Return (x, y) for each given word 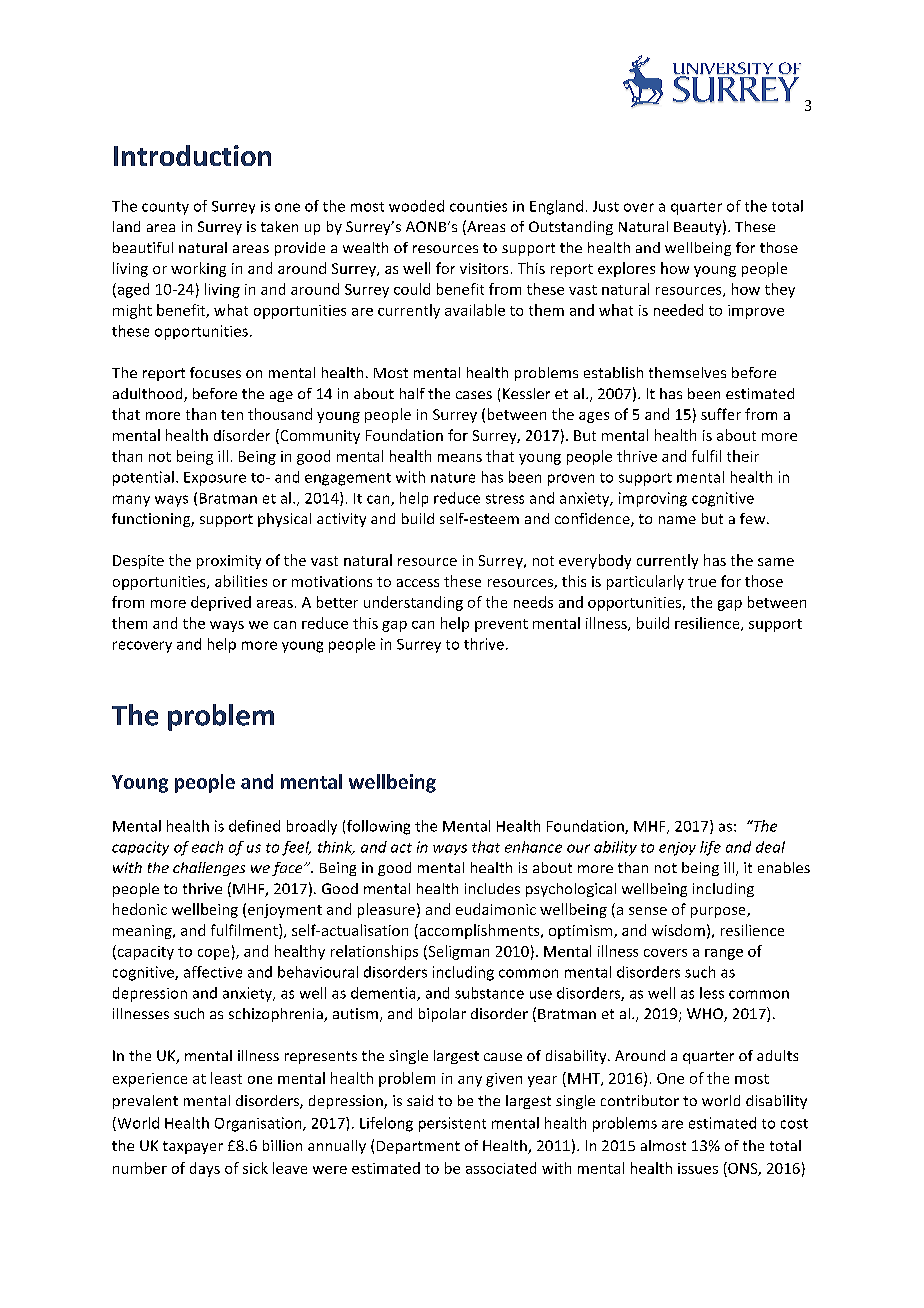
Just (606, 206)
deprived (221, 603)
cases (474, 395)
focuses (215, 372)
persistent (452, 1124)
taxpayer (193, 1147)
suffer (721, 414)
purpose (719, 912)
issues (698, 1168)
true (702, 582)
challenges (209, 869)
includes (492, 888)
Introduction (192, 155)
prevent (501, 625)
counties (478, 206)
